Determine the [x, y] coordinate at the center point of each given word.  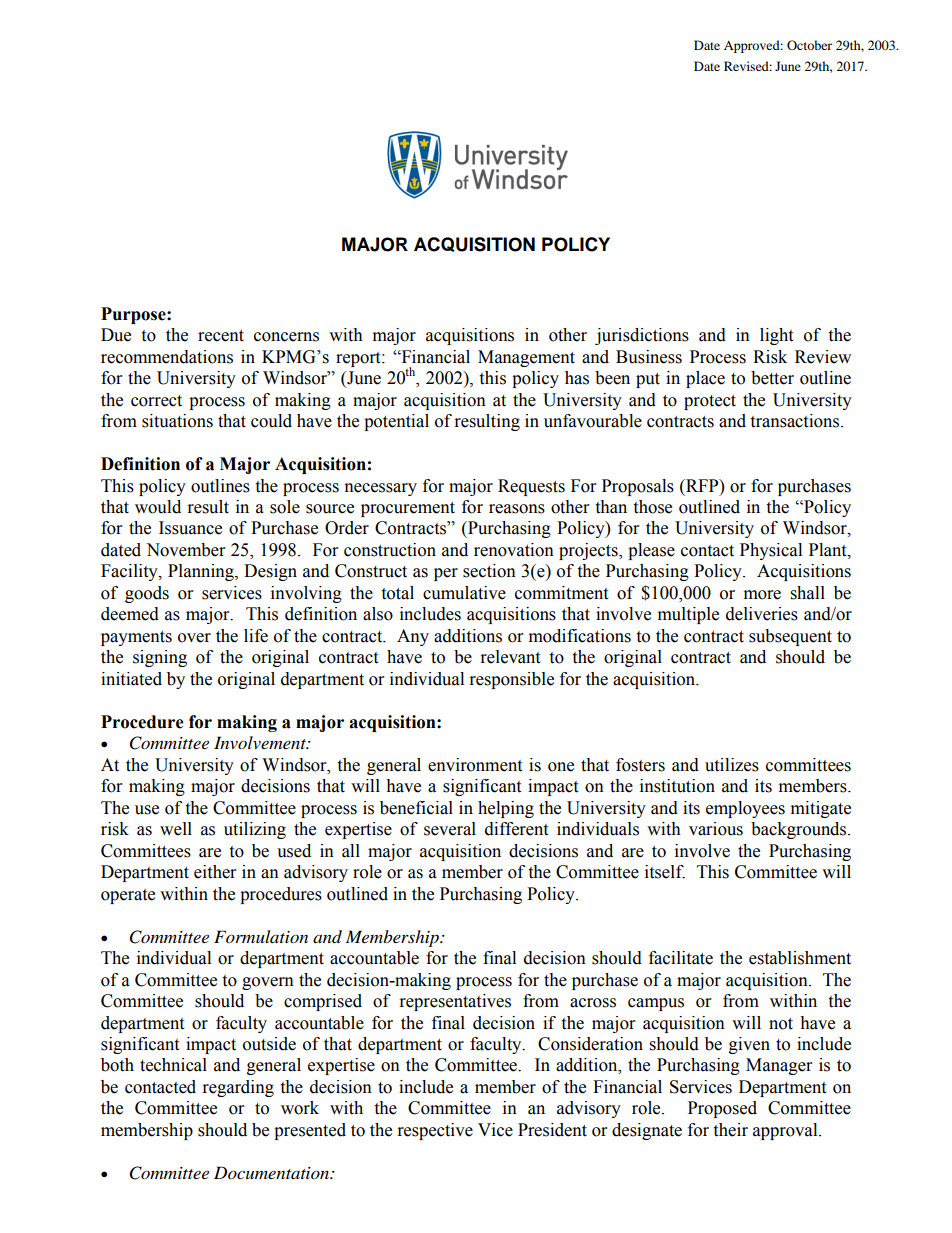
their [730, 1130]
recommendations [167, 357]
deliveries [762, 614]
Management [526, 358]
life [256, 636]
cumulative [464, 593]
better [772, 378]
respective [435, 1131]
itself [665, 872]
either [215, 872]
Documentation [272, 1172]
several [450, 829]
